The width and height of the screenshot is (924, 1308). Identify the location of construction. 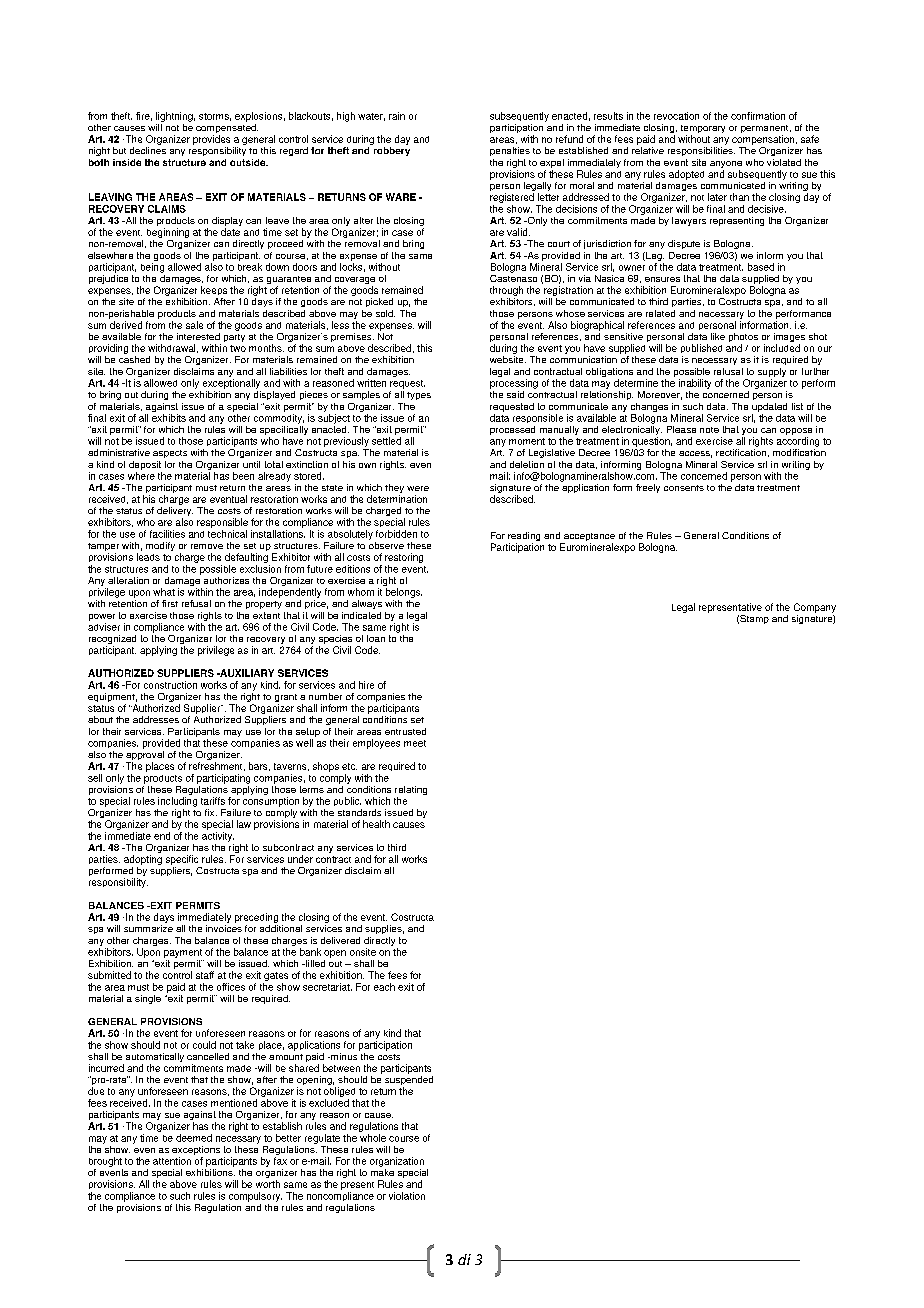
(170, 685).
